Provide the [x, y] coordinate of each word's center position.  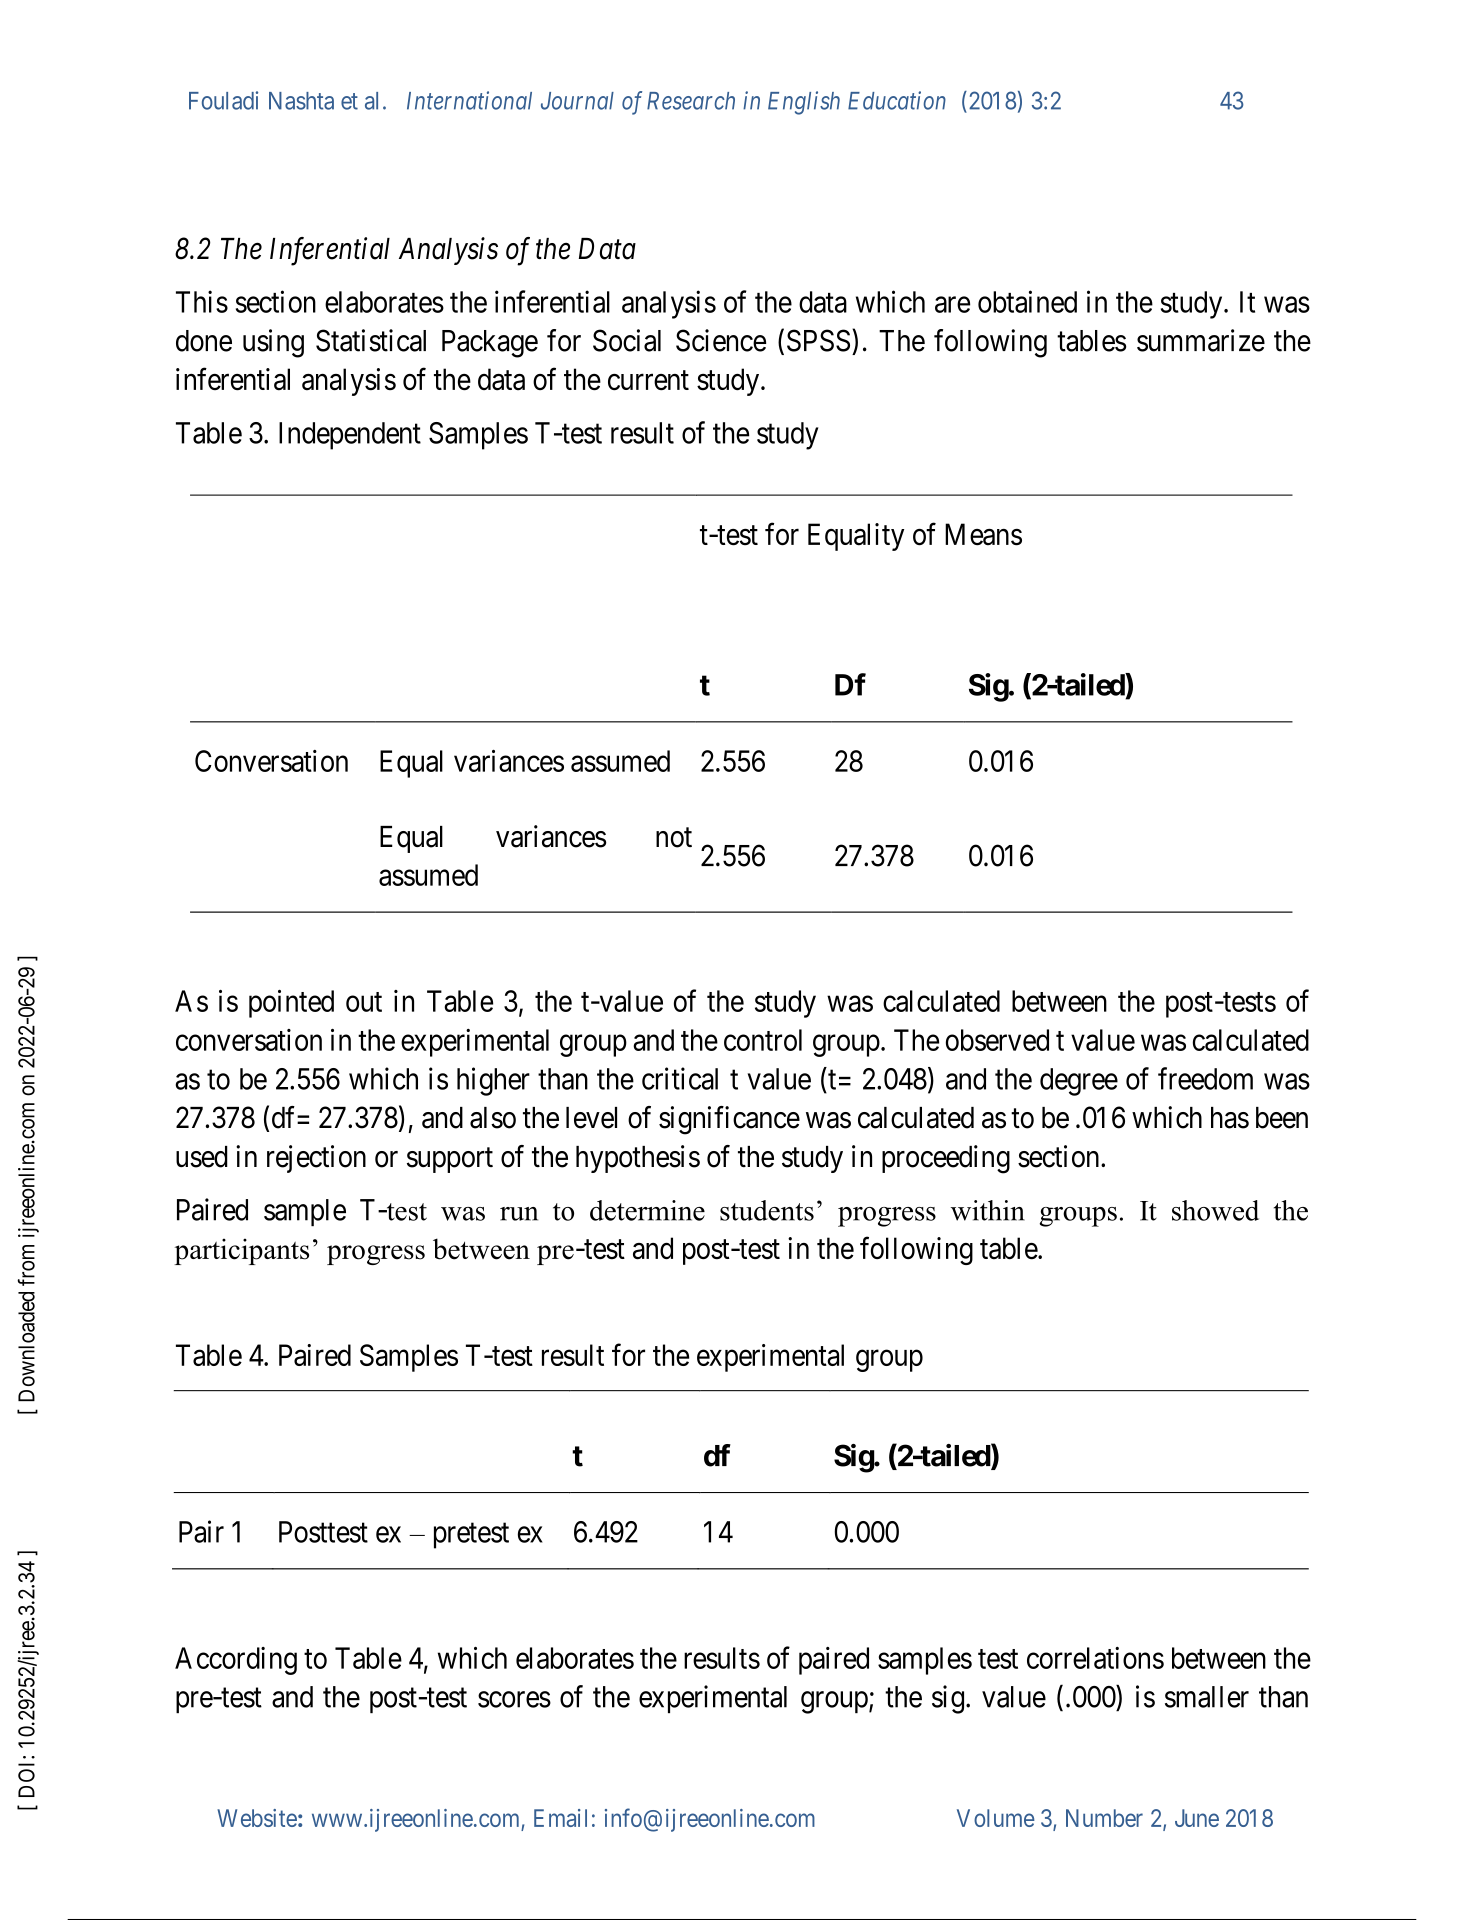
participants [241, 1251]
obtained [1027, 301]
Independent [350, 436]
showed [1215, 1210]
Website [257, 1818]
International [469, 100]
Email [560, 1818]
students [767, 1210]
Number [1104, 1818]
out [364, 1002]
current [648, 381]
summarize [1201, 340]
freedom [1205, 1078]
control [763, 1040]
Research [691, 101]
